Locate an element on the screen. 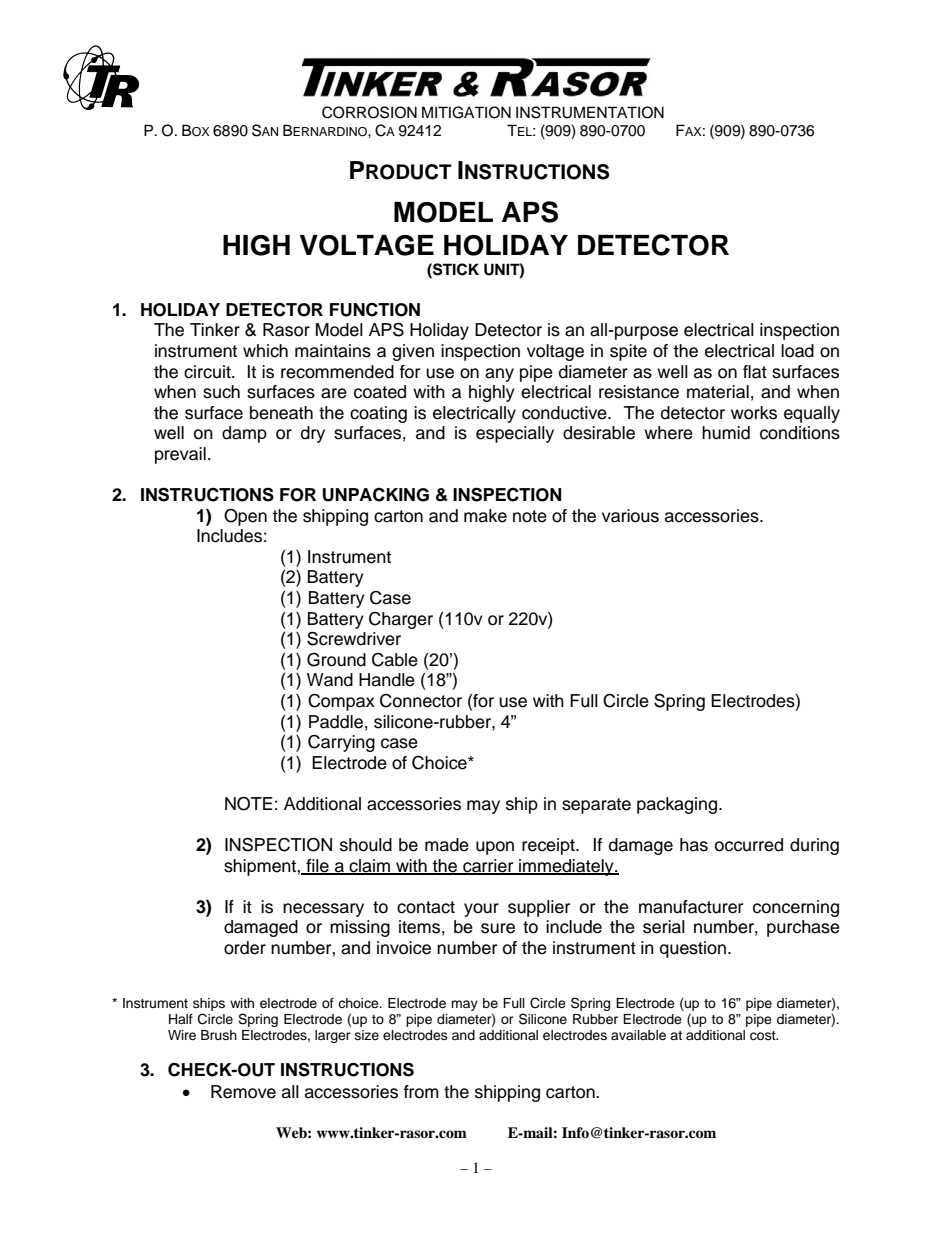  load is located at coordinates (797, 351).
